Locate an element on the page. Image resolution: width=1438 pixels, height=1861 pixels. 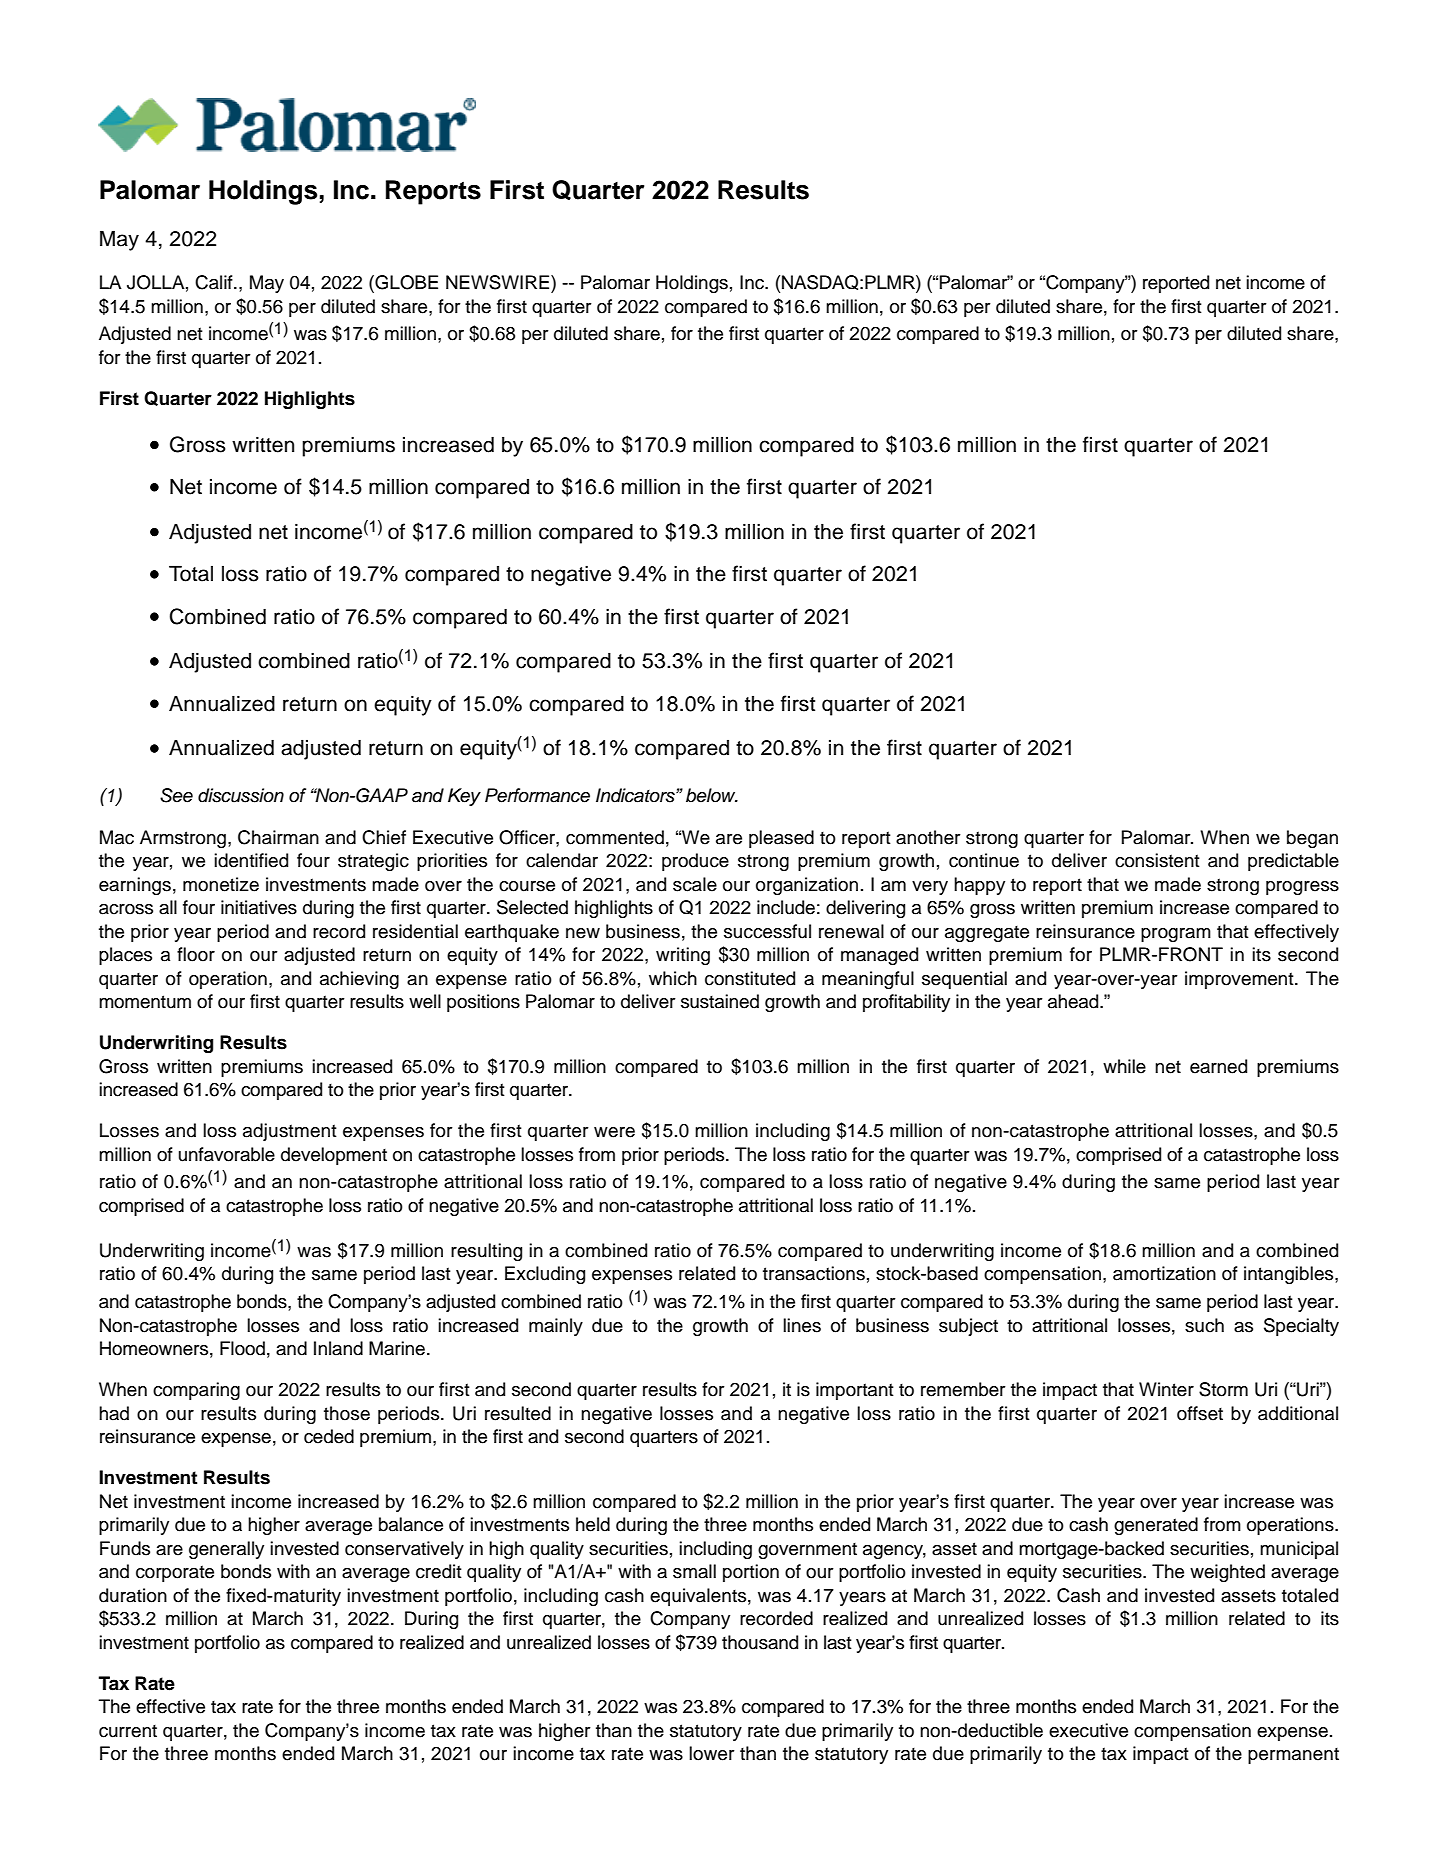
transactions is located at coordinates (814, 1273).
